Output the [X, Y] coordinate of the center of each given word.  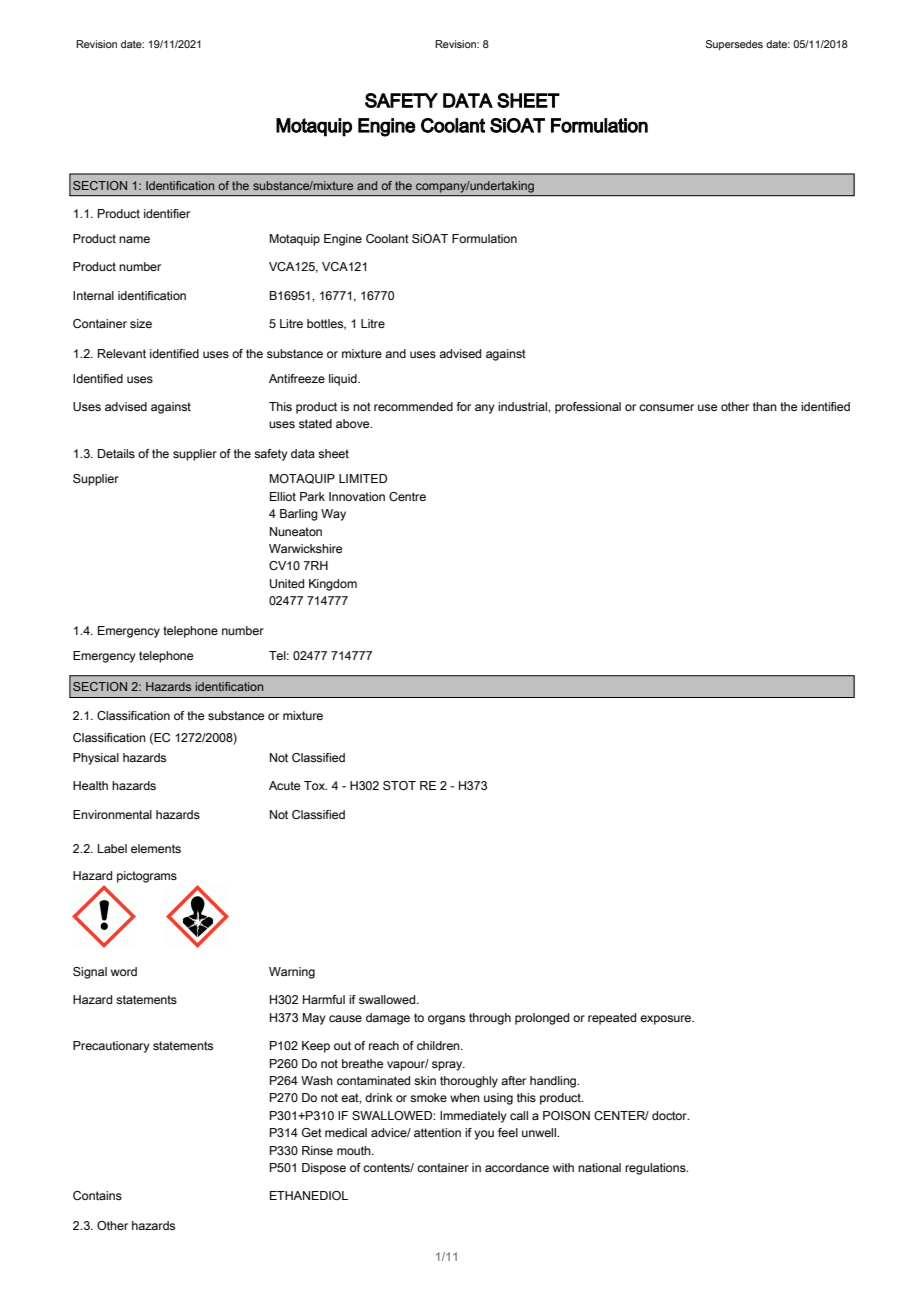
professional [588, 408]
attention [437, 1132]
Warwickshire [305, 548]
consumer [666, 407]
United [287, 584]
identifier [167, 213]
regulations [656, 1169]
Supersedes [734, 45]
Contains [97, 1195]
